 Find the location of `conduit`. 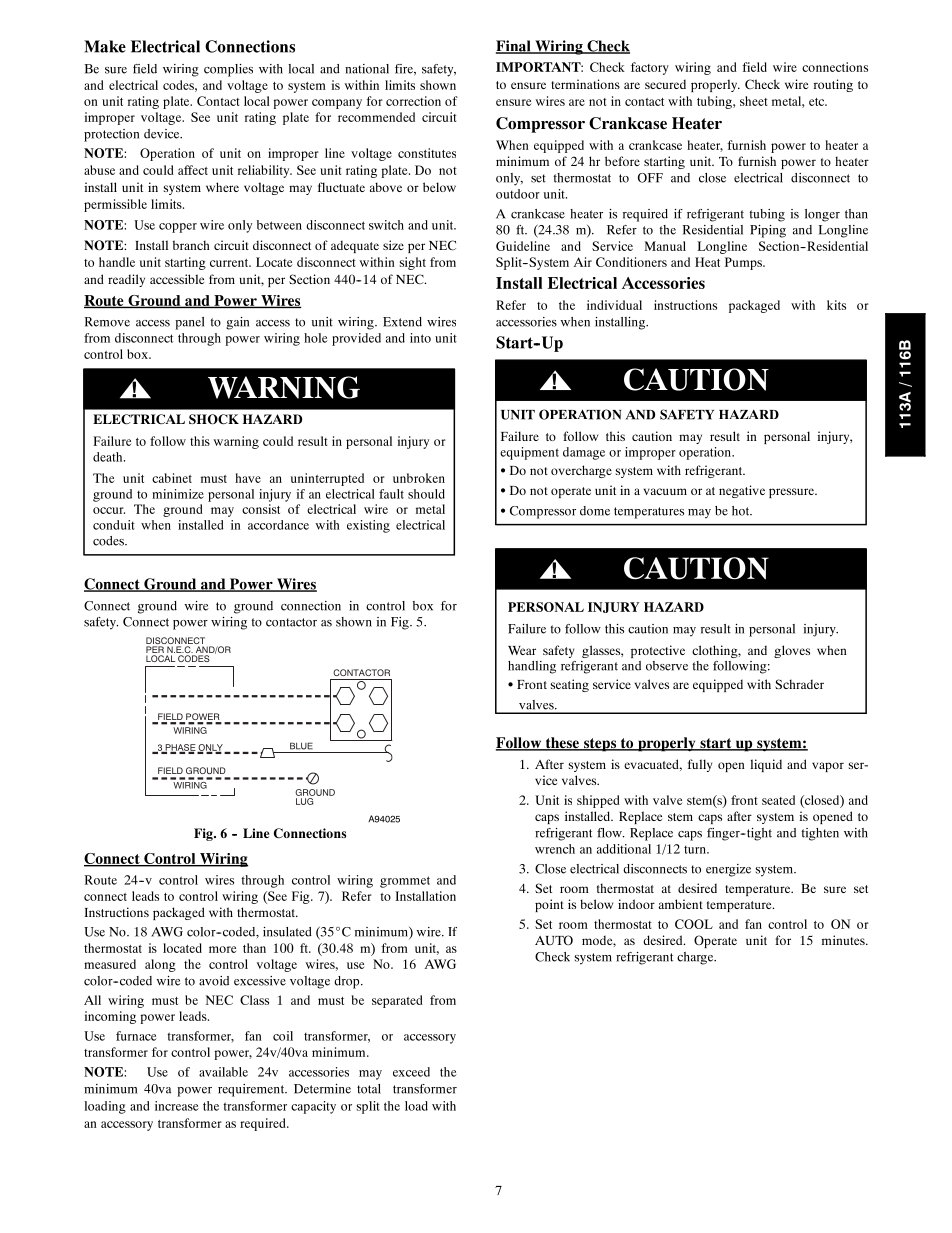

conduit is located at coordinates (114, 525).
